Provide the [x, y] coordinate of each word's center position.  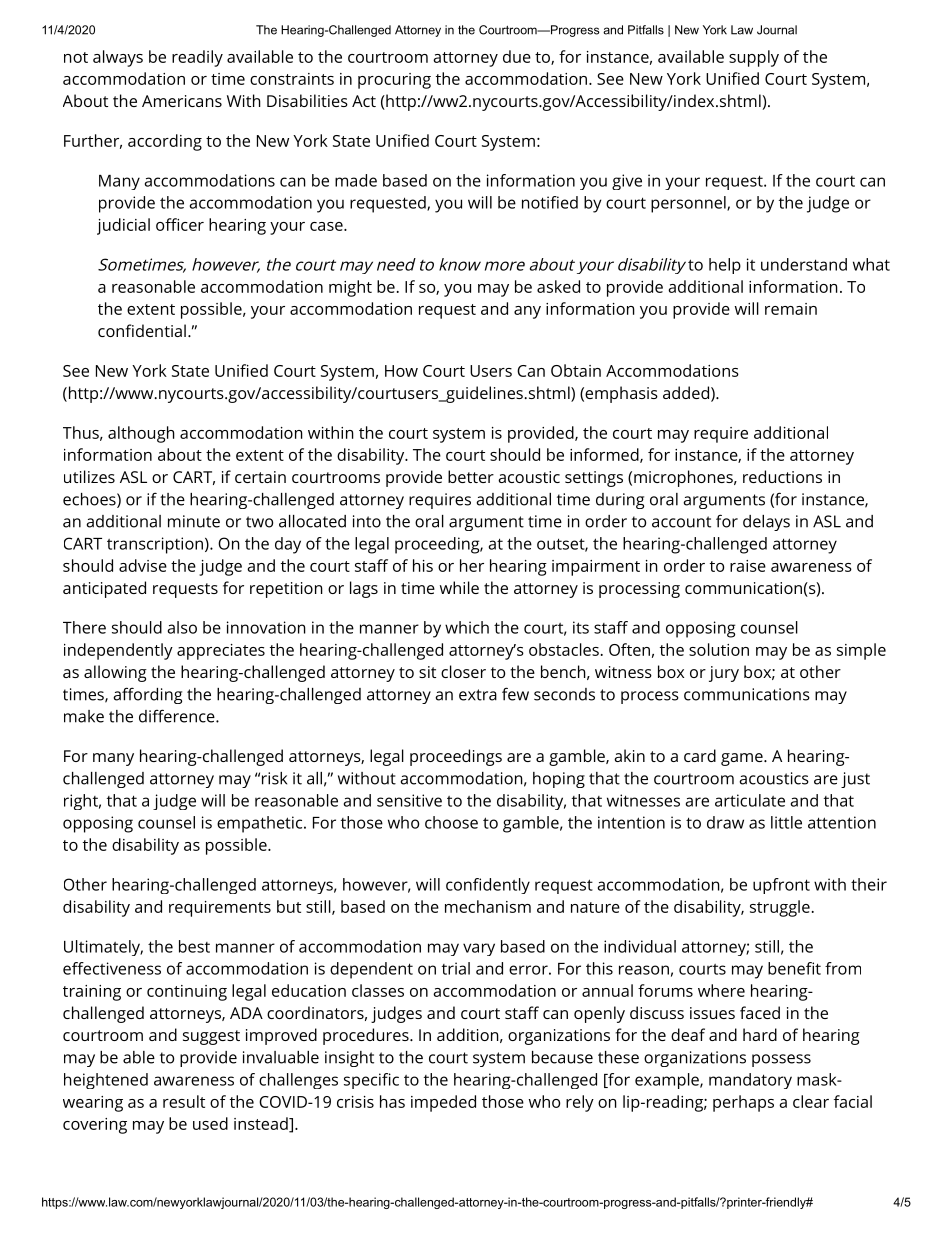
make [84, 716]
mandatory [750, 1081]
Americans [182, 101]
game [742, 759]
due [517, 56]
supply [754, 58]
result [184, 1101]
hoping [559, 780]
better [471, 476]
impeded [443, 1103]
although [141, 434]
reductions [782, 476]
